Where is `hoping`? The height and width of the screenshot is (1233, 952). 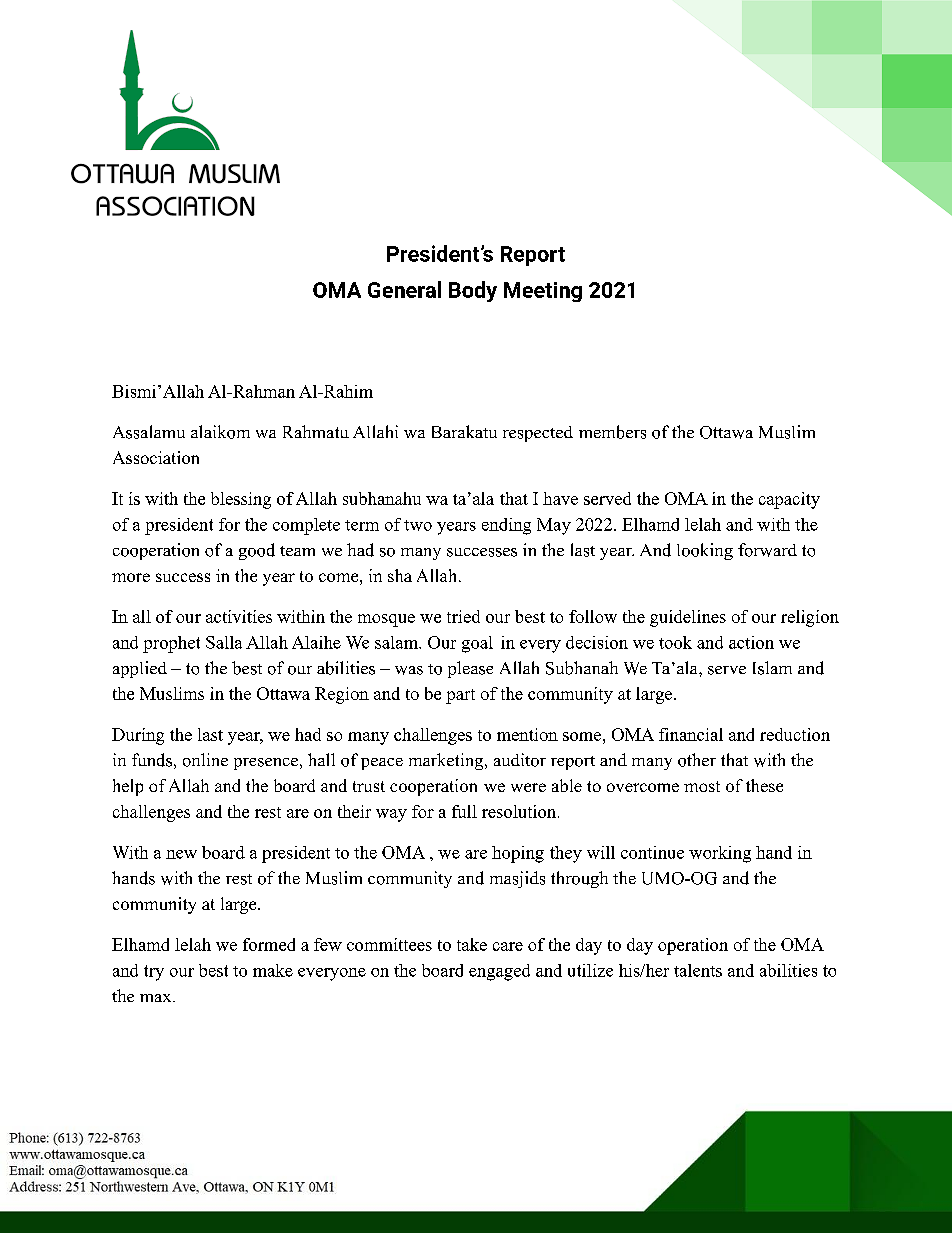 hoping is located at coordinates (518, 854).
